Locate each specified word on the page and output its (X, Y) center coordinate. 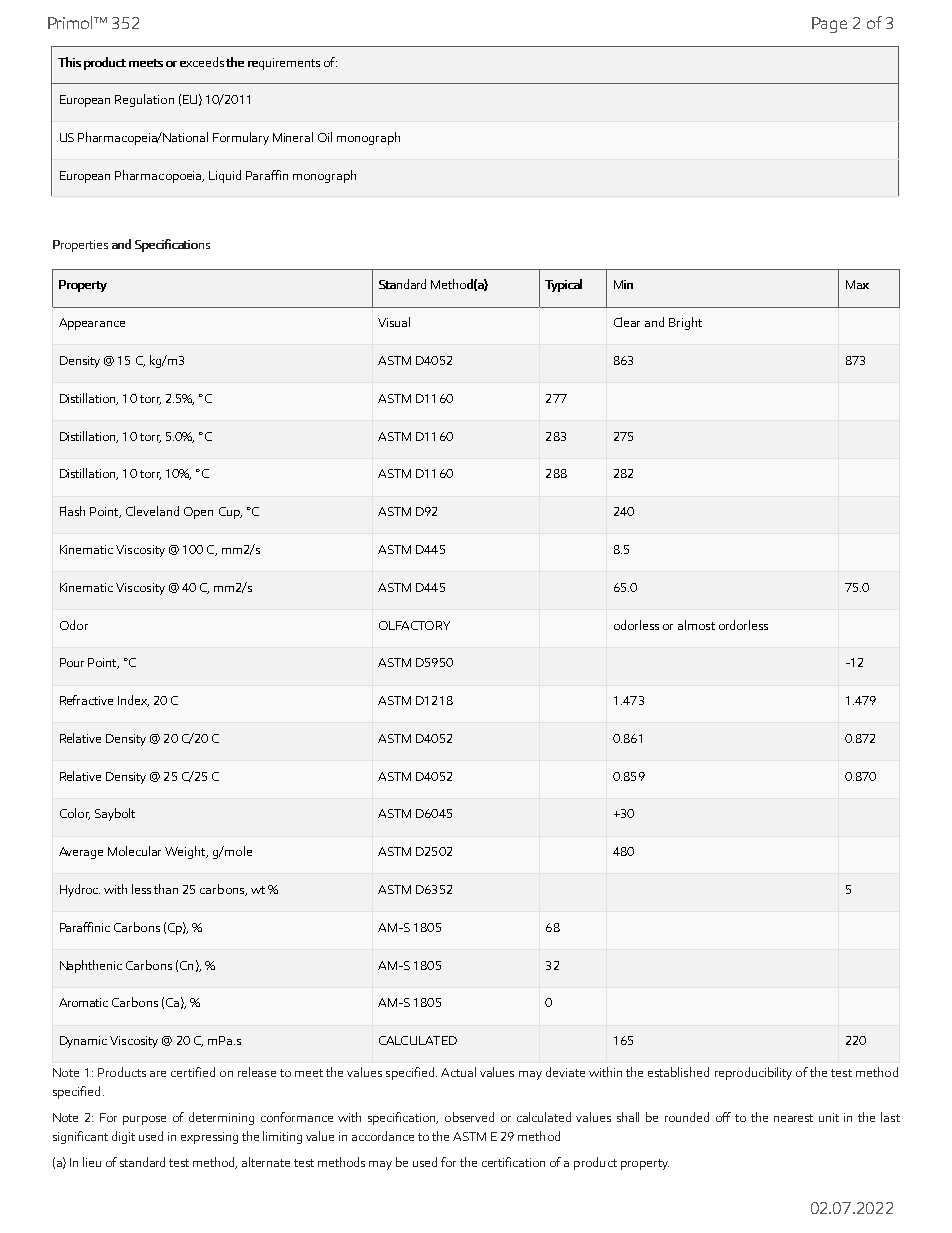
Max (857, 284)
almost (696, 625)
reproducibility (753, 1073)
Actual (458, 1072)
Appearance (92, 324)
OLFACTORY (414, 625)
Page (829, 25)
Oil (325, 137)
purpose (144, 1120)
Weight (186, 852)
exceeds (202, 62)
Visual (394, 322)
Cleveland (152, 511)
